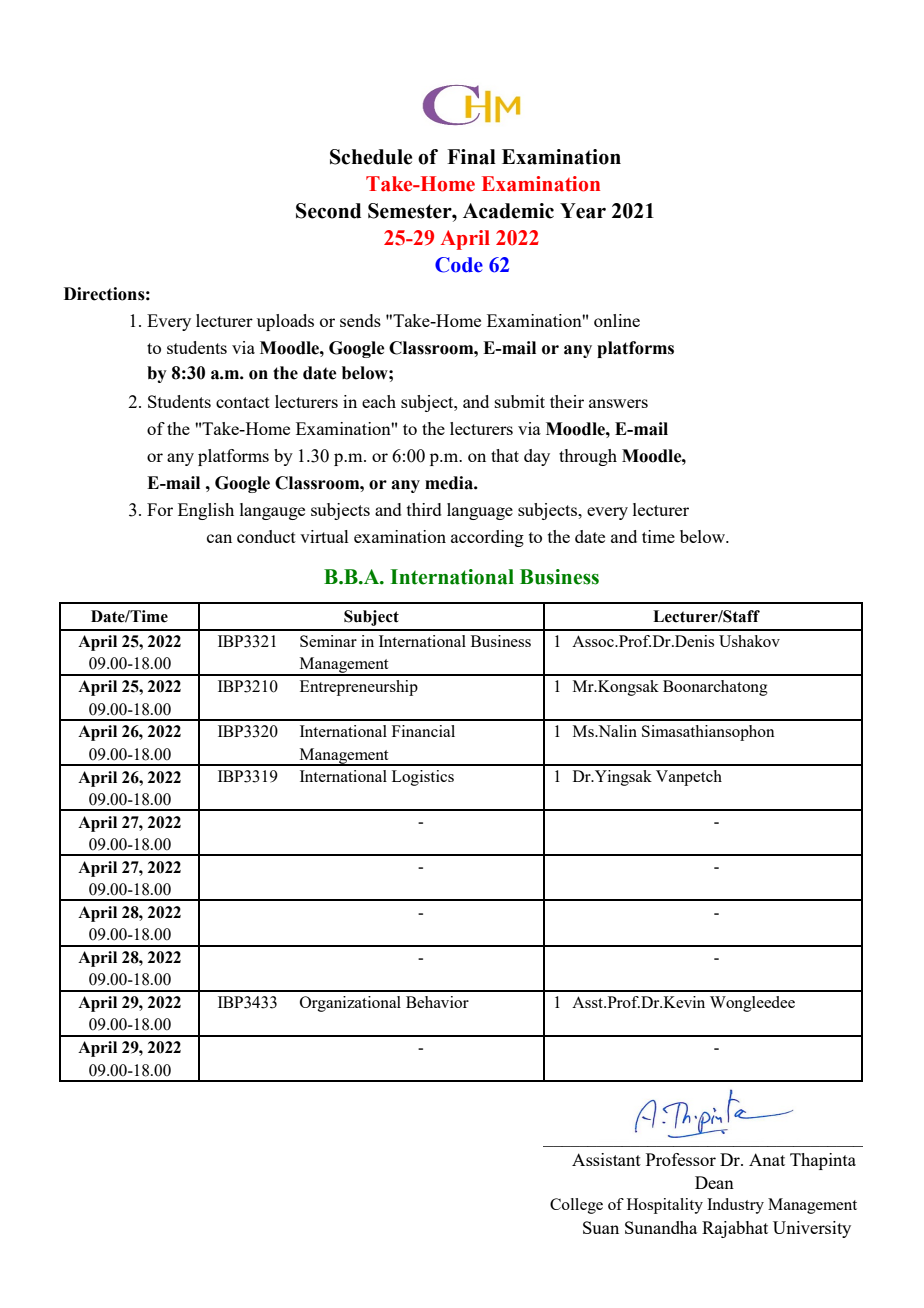 This image has height=1308, width=924. What do you see at coordinates (606, 1159) in the image?
I see `Assistant` at bounding box center [606, 1159].
